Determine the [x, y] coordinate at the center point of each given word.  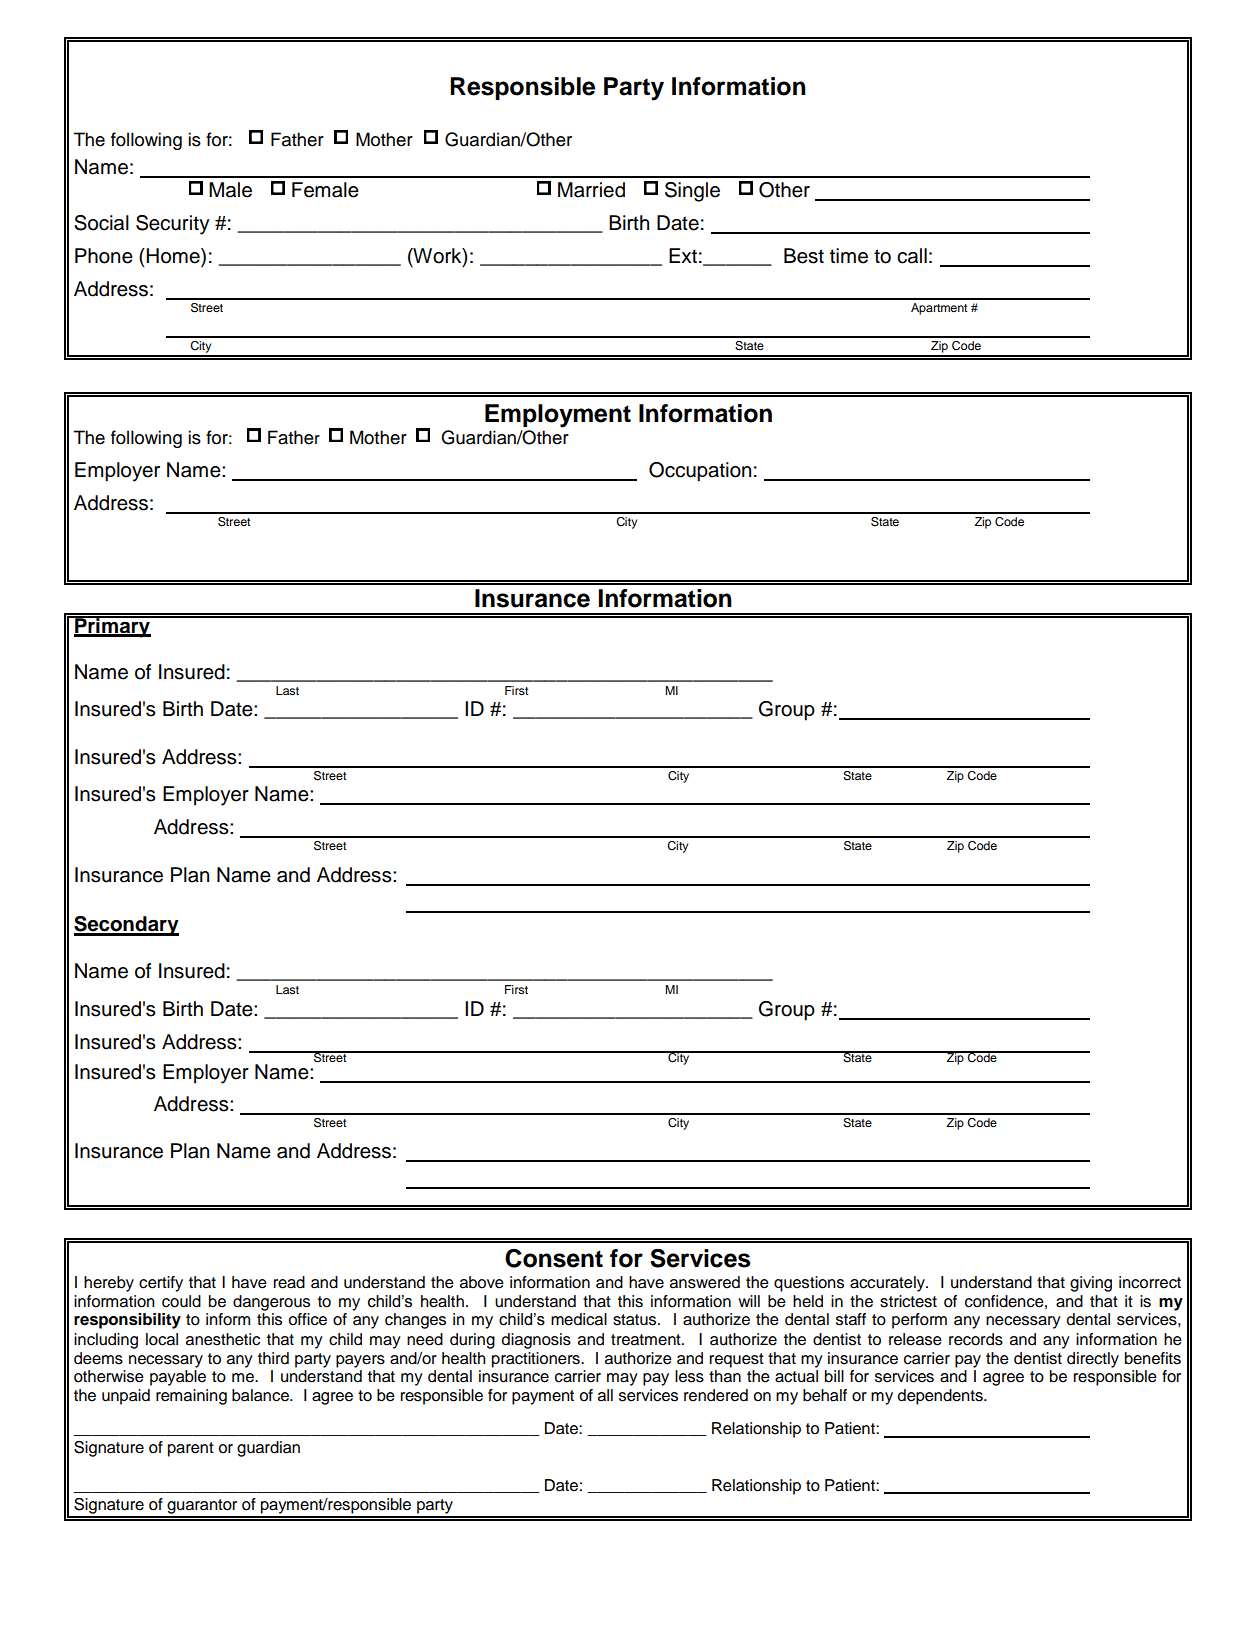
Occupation [700, 472]
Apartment [939, 309]
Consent [554, 1258]
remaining [191, 1397]
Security [173, 225]
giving [1091, 1284]
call [912, 256]
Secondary [126, 926]
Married [591, 190]
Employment [558, 416]
